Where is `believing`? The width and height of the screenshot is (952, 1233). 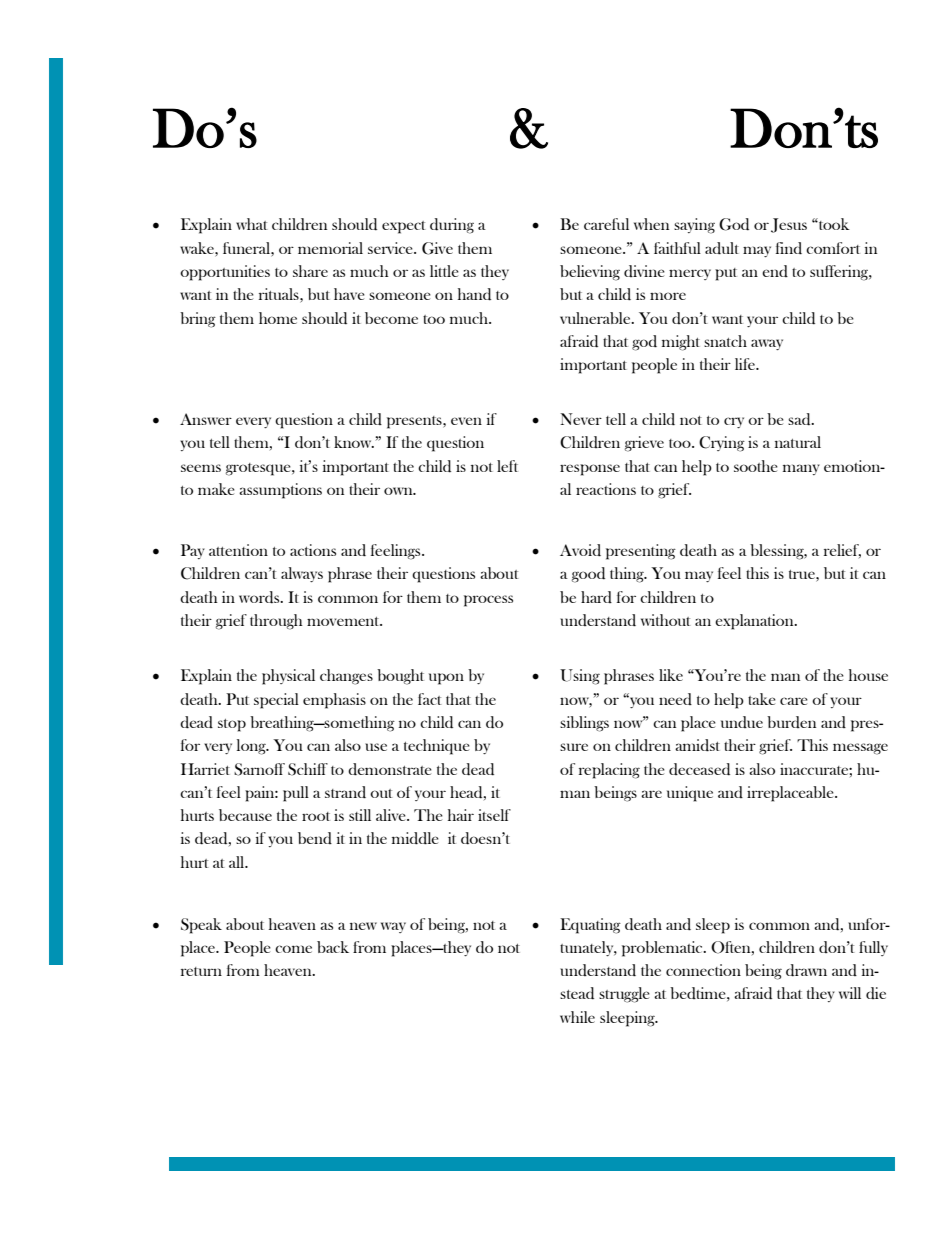
believing is located at coordinates (590, 273).
